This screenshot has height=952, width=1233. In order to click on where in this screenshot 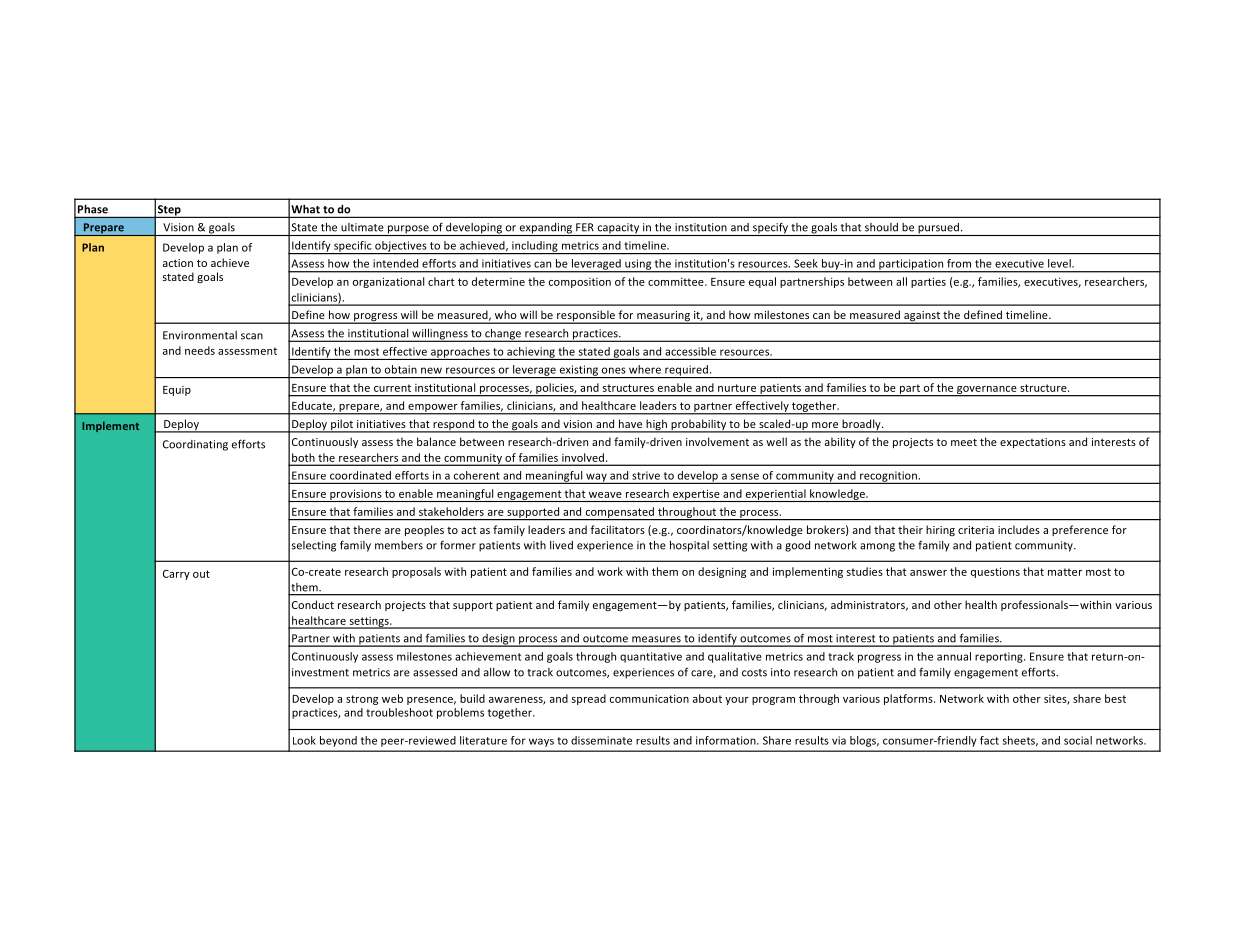, I will do `click(645, 369)`.
